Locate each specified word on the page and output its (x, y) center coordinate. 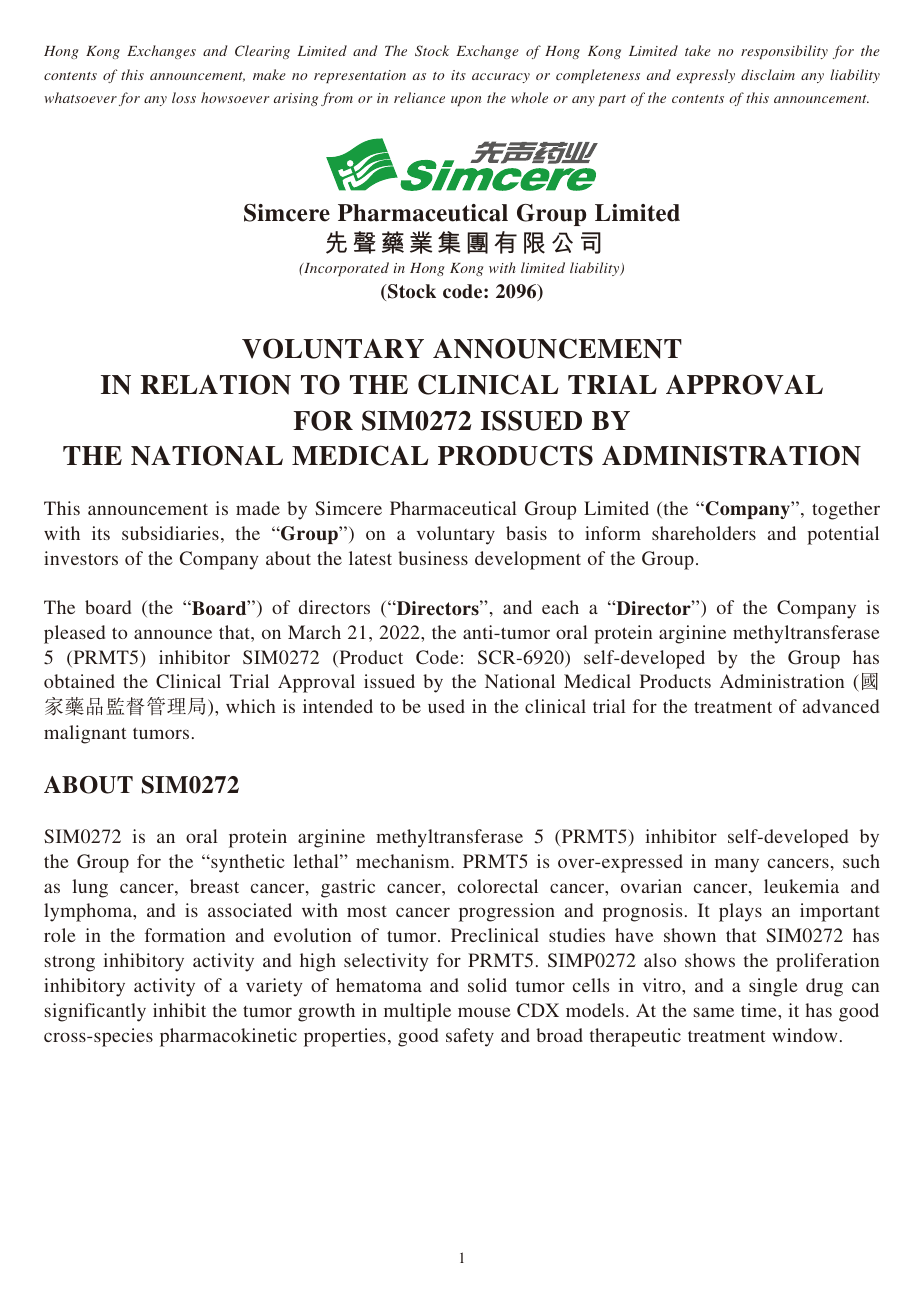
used (446, 706)
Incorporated (345, 269)
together (846, 510)
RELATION (216, 384)
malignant (85, 734)
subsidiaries (170, 533)
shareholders (704, 533)
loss (184, 97)
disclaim (768, 74)
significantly (95, 1012)
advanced (841, 706)
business (433, 558)
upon (466, 101)
